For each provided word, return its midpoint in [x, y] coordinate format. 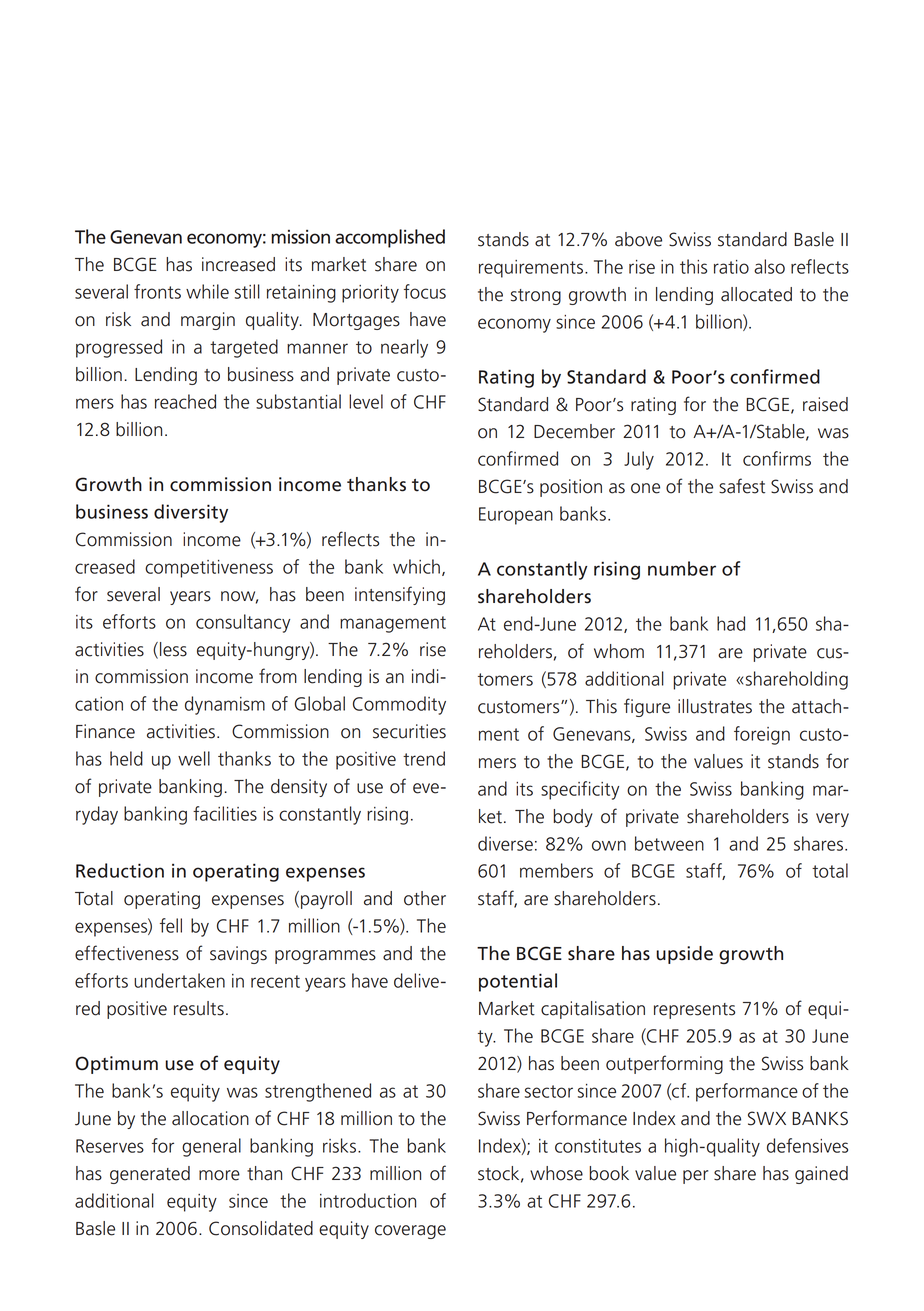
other [425, 898]
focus [425, 291]
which [416, 566]
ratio [731, 267]
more [219, 1175]
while [207, 291]
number [682, 568]
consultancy [243, 623]
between [669, 843]
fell [171, 925]
